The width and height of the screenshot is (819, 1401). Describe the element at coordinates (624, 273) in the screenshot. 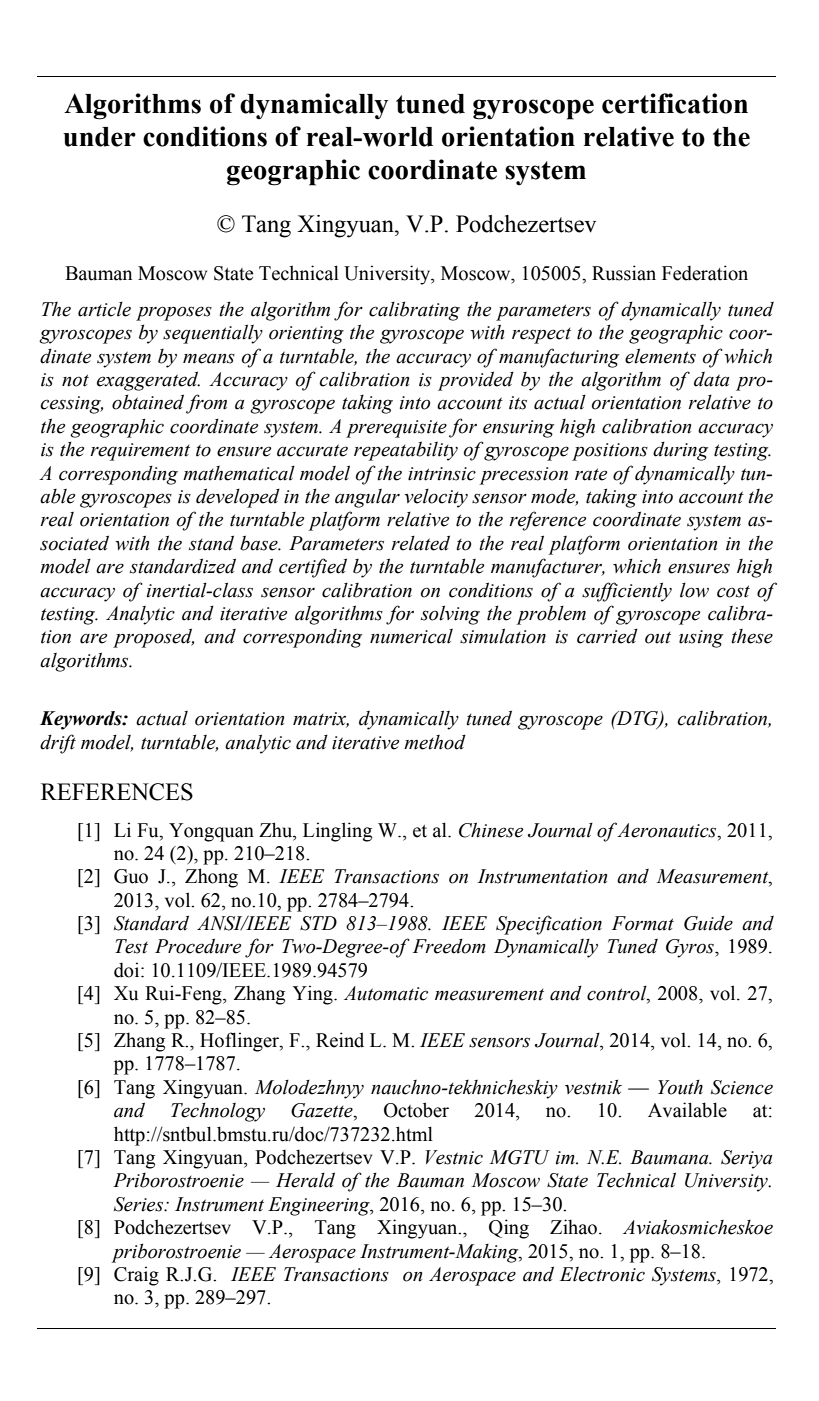

I see `Russian` at that location.
